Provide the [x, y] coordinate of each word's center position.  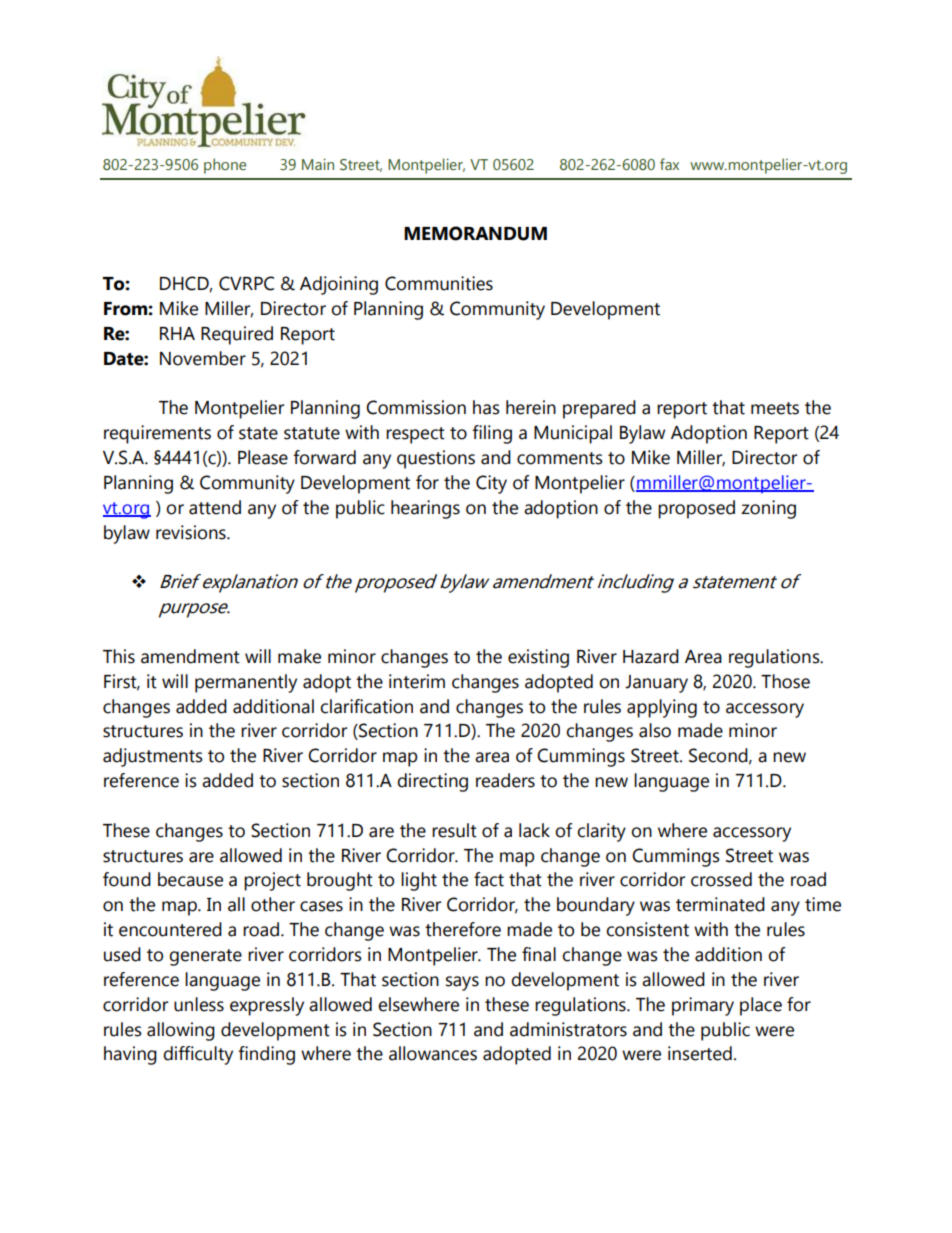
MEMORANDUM [475, 233]
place [761, 1006]
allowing [181, 1031]
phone [225, 166]
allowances [433, 1053]
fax [669, 164]
